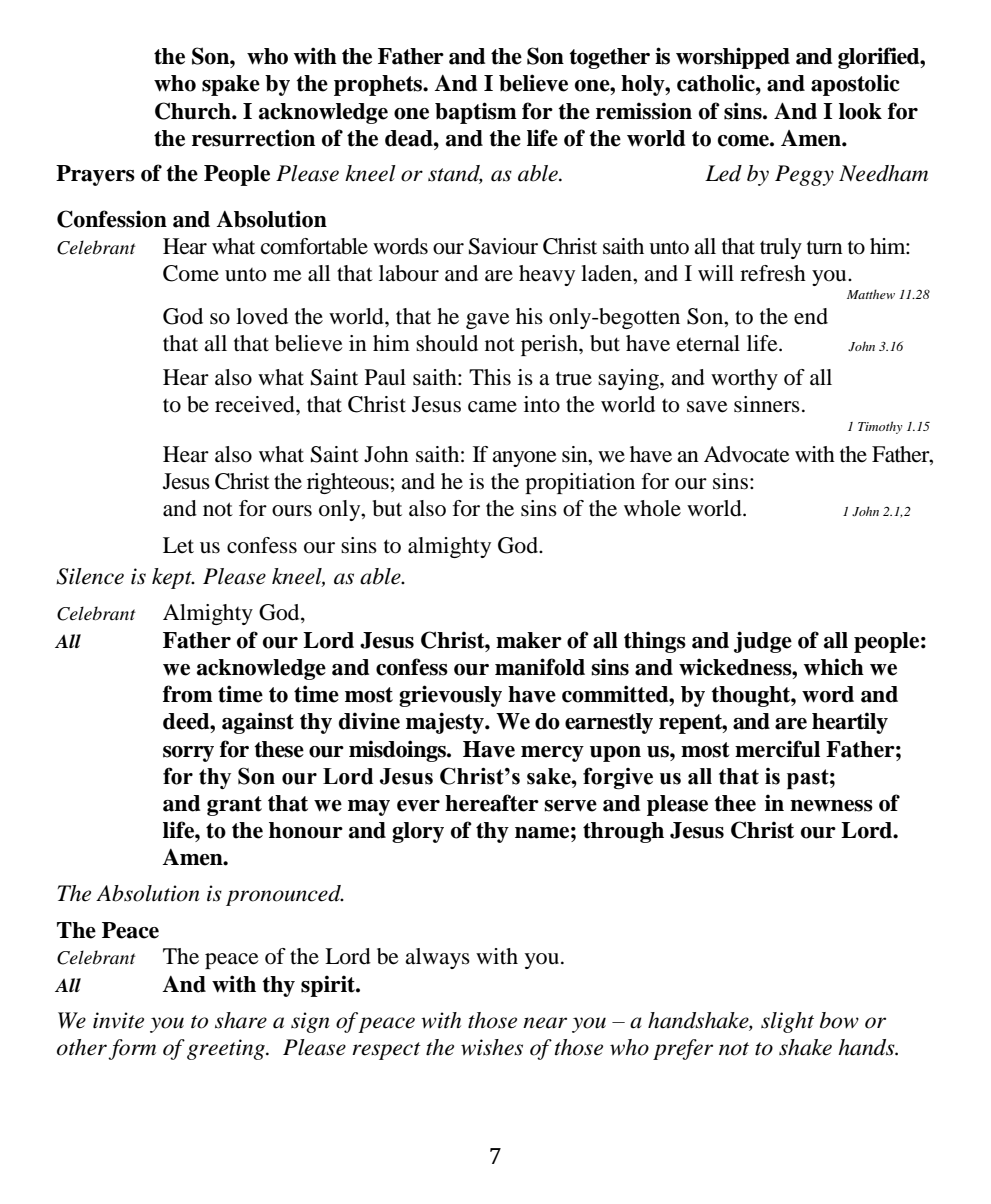 This screenshot has width=991, height=1204. I want to click on from, so click(188, 694).
